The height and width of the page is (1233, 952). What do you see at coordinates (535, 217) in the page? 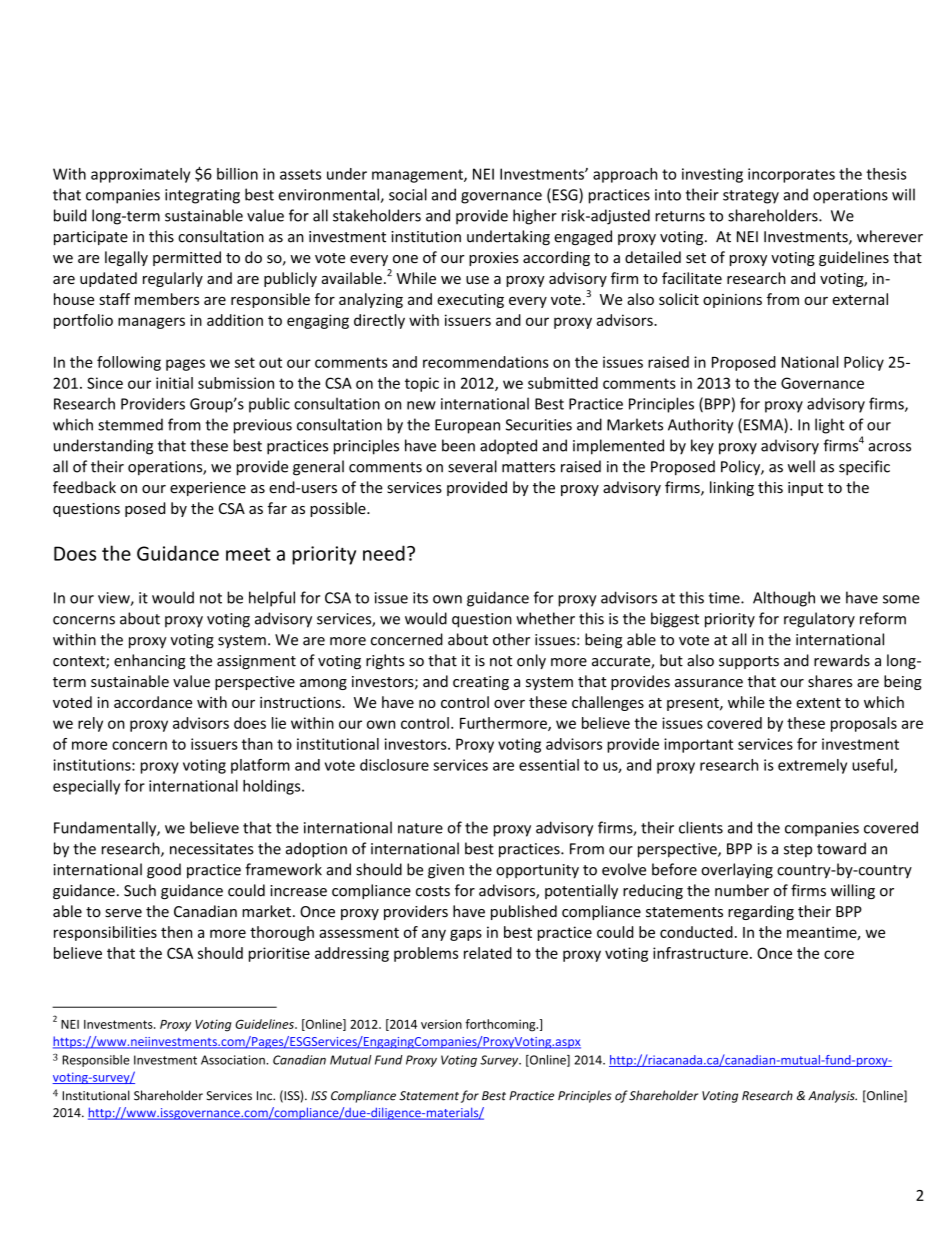
I see `higher` at bounding box center [535, 217].
